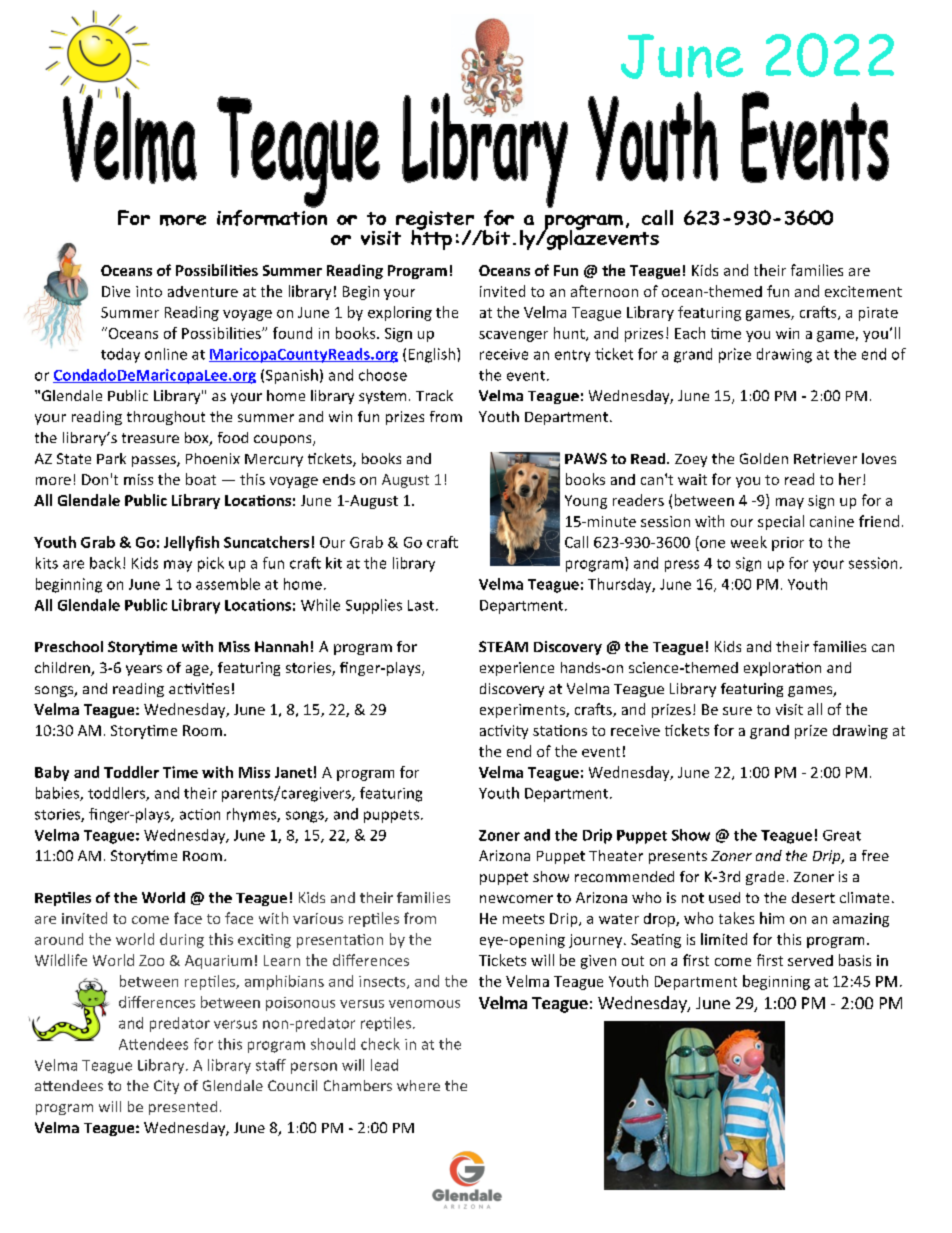  I want to click on back, so click(105, 563).
